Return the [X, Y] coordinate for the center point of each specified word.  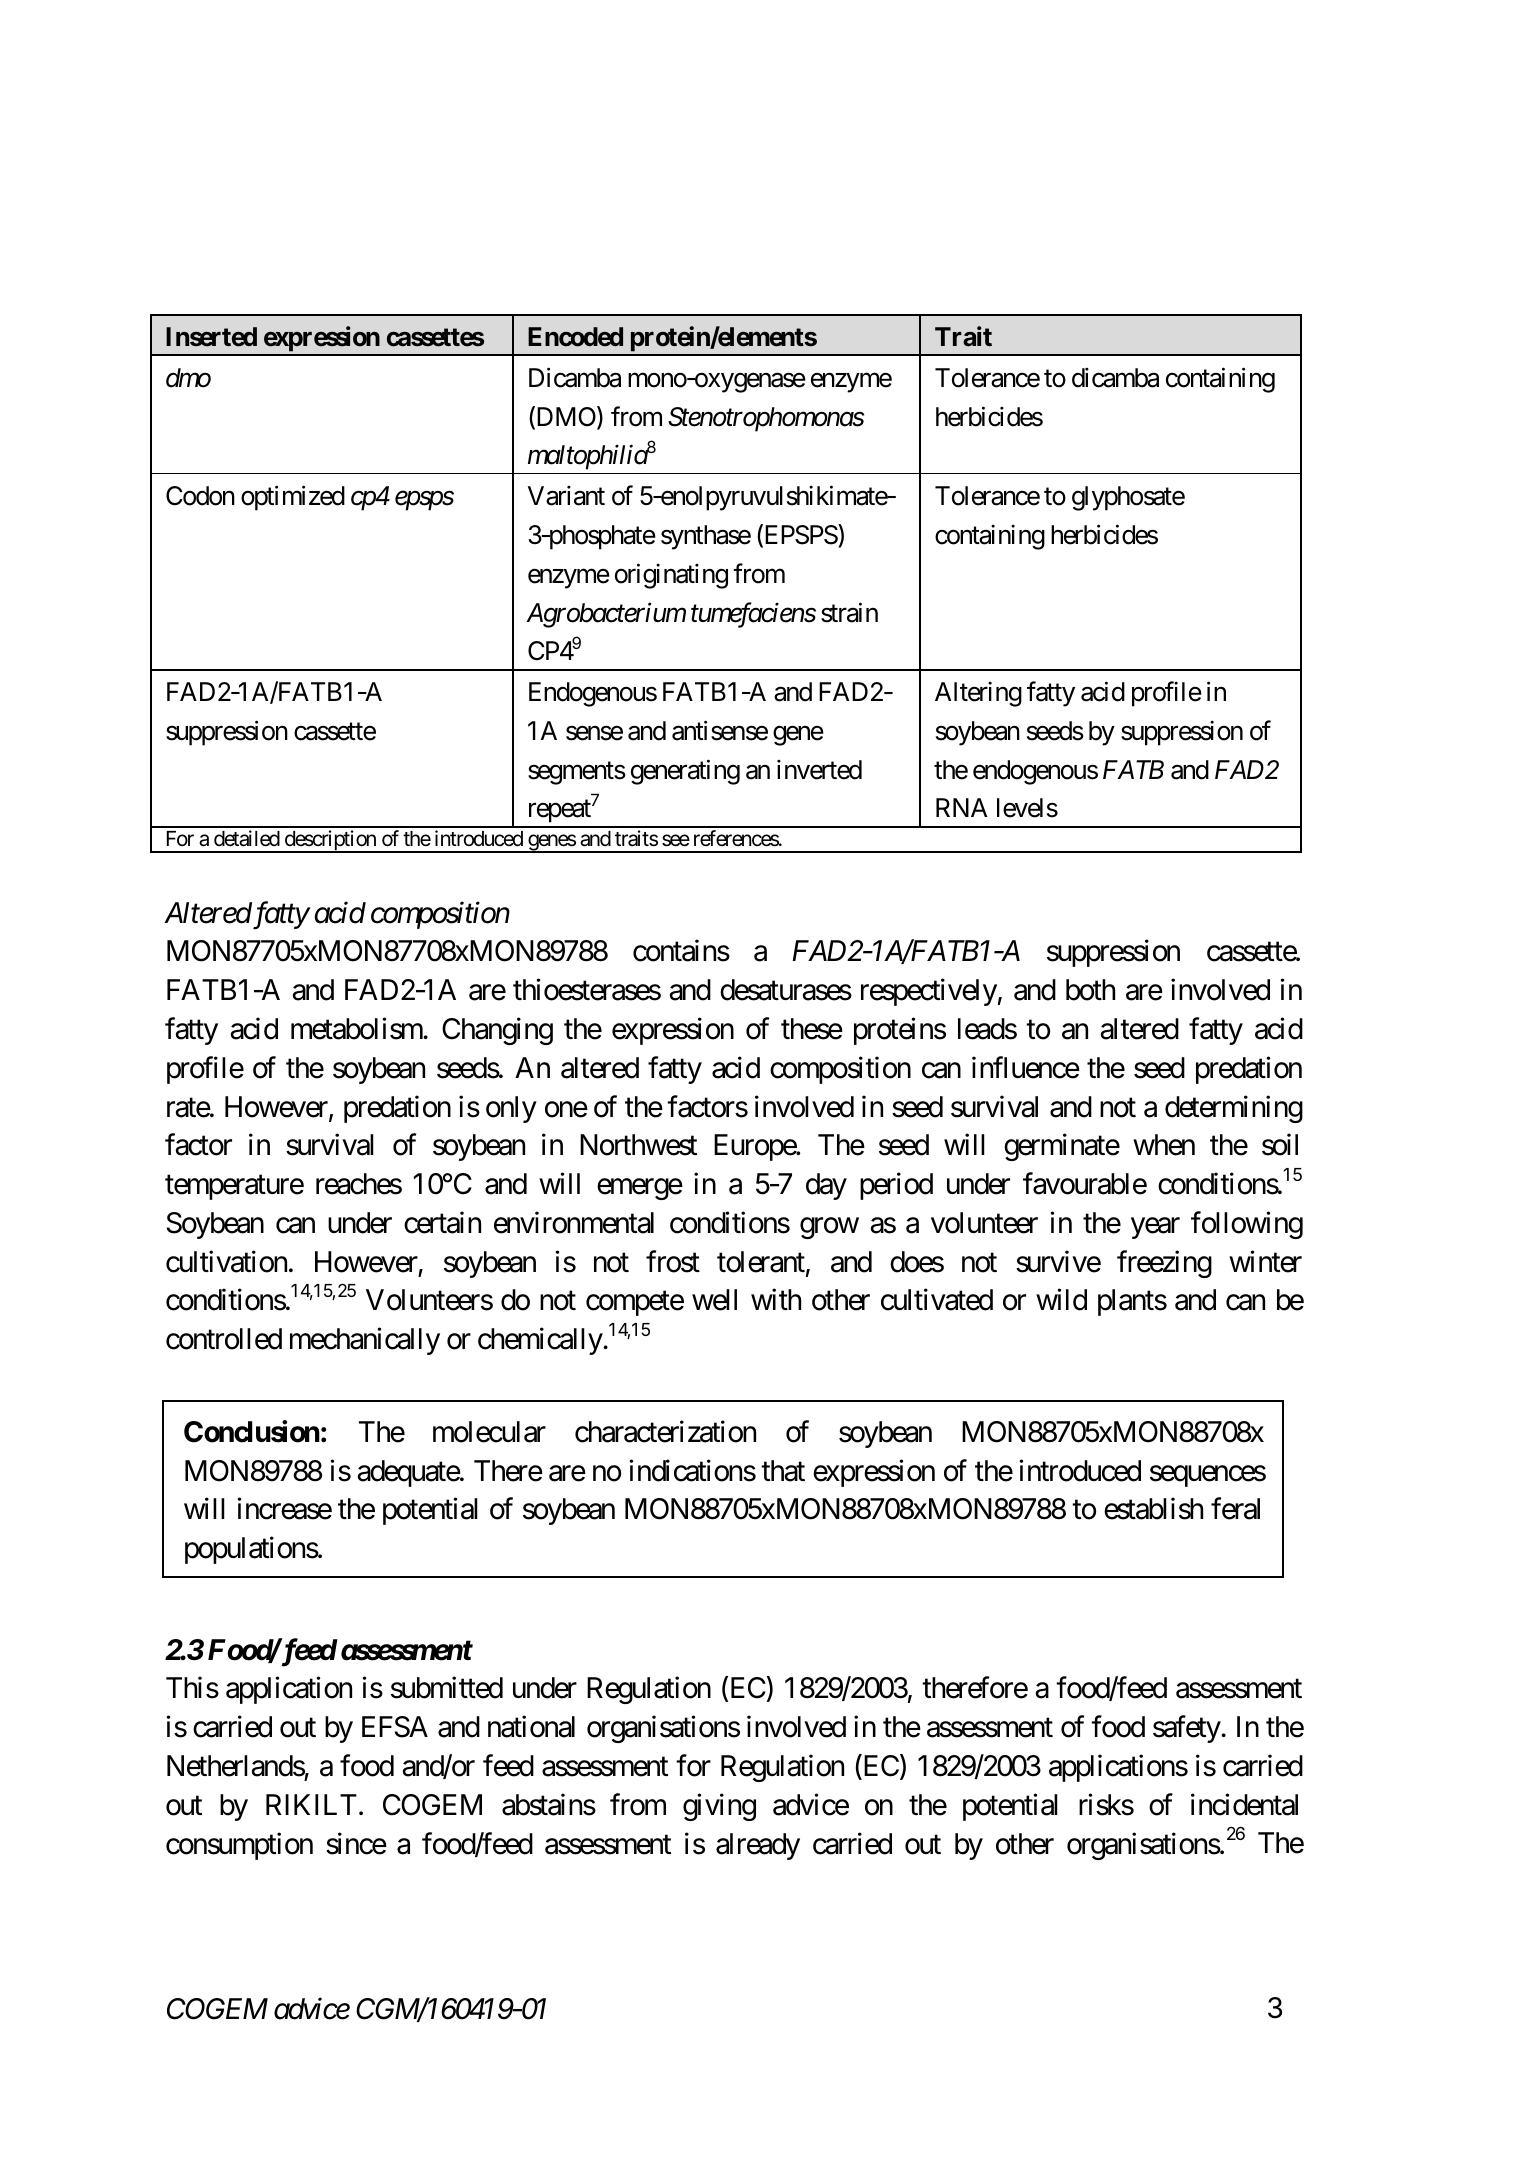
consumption [239, 1846]
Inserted [211, 337]
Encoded [575, 337]
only [511, 1109]
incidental [1244, 1804]
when [1164, 1145]
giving [719, 1807]
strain [849, 612]
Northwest [638, 1145]
